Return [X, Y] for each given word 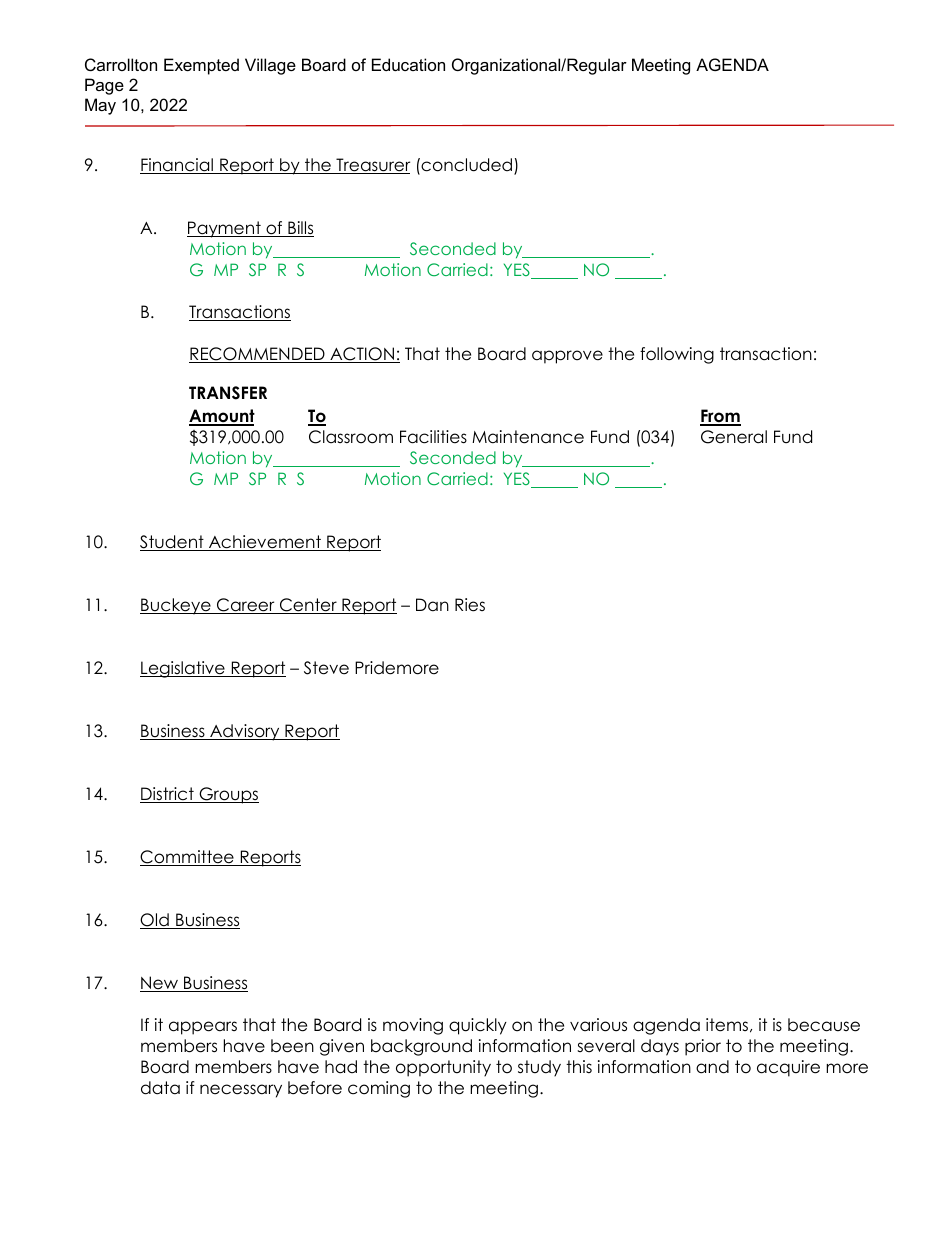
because [824, 1025]
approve [567, 357]
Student [173, 543]
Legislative [183, 669]
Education [408, 64]
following [677, 355]
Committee [188, 858]
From [720, 417]
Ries [470, 605]
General [734, 437]
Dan [432, 605]
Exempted [201, 66]
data [160, 1088]
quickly [478, 1026]
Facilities [433, 437]
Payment [225, 229]
